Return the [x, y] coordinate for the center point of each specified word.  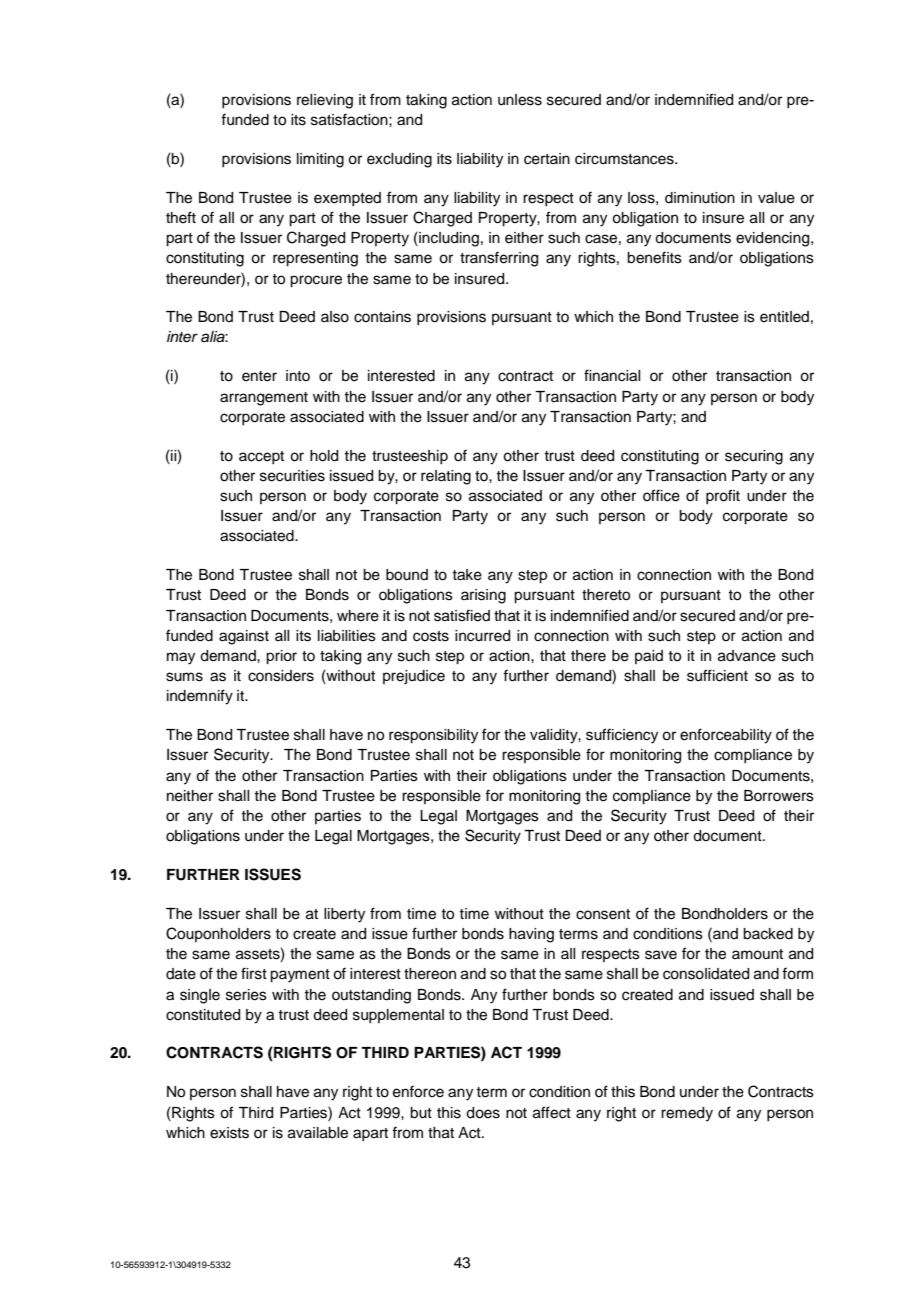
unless [520, 100]
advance [747, 656]
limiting [320, 160]
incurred [482, 636]
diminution [700, 198]
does [483, 1113]
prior [281, 657]
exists [229, 1133]
